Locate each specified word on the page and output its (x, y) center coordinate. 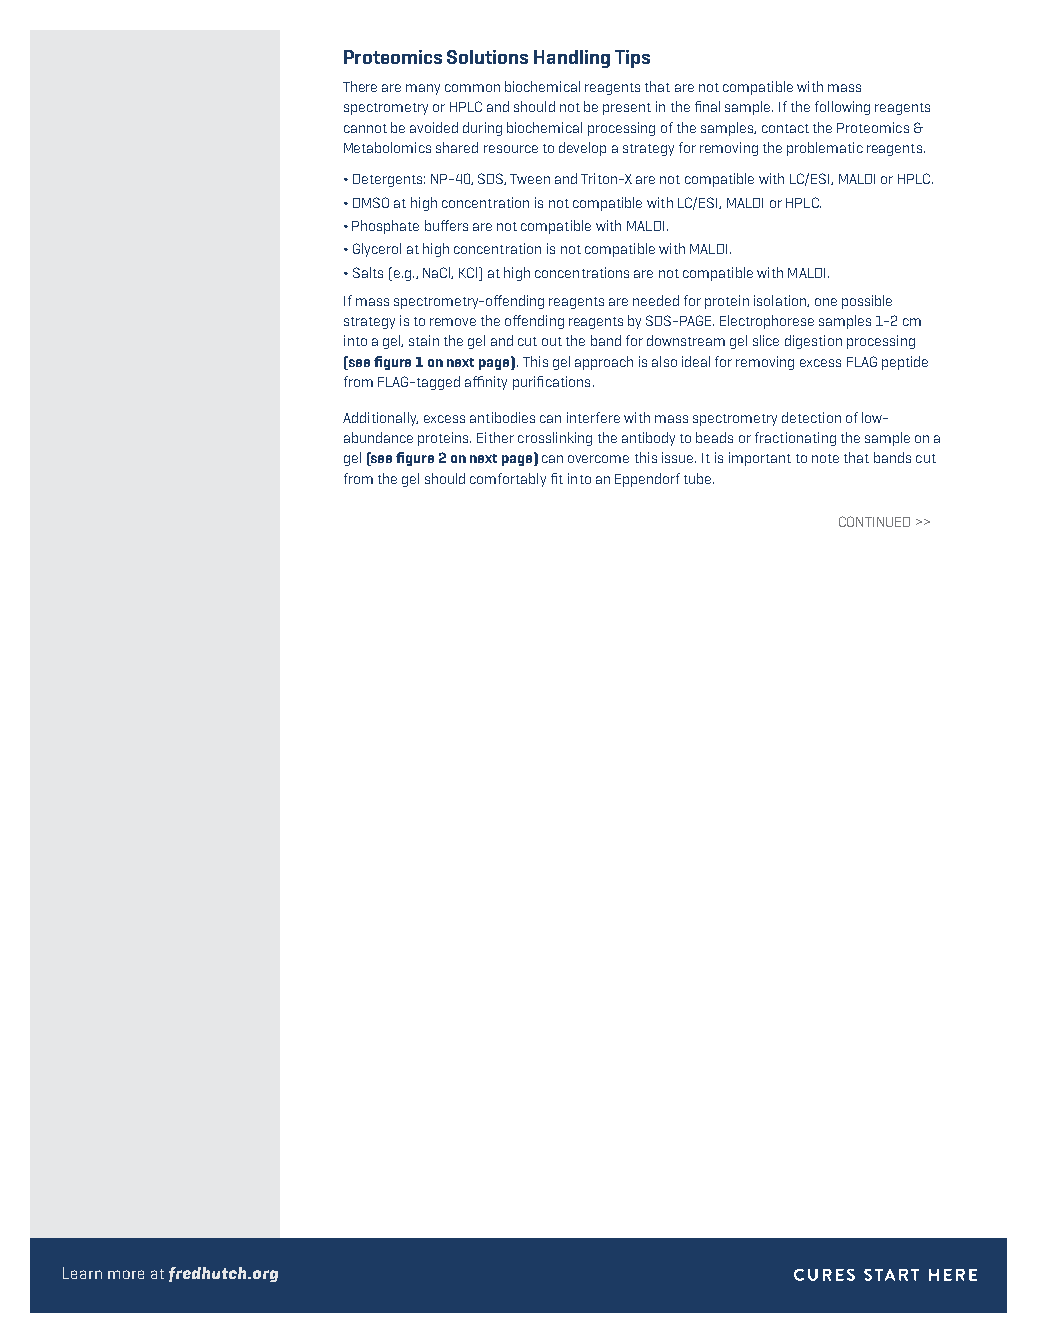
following (842, 108)
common (472, 88)
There (360, 86)
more (126, 1274)
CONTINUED (874, 521)
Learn (82, 1273)
